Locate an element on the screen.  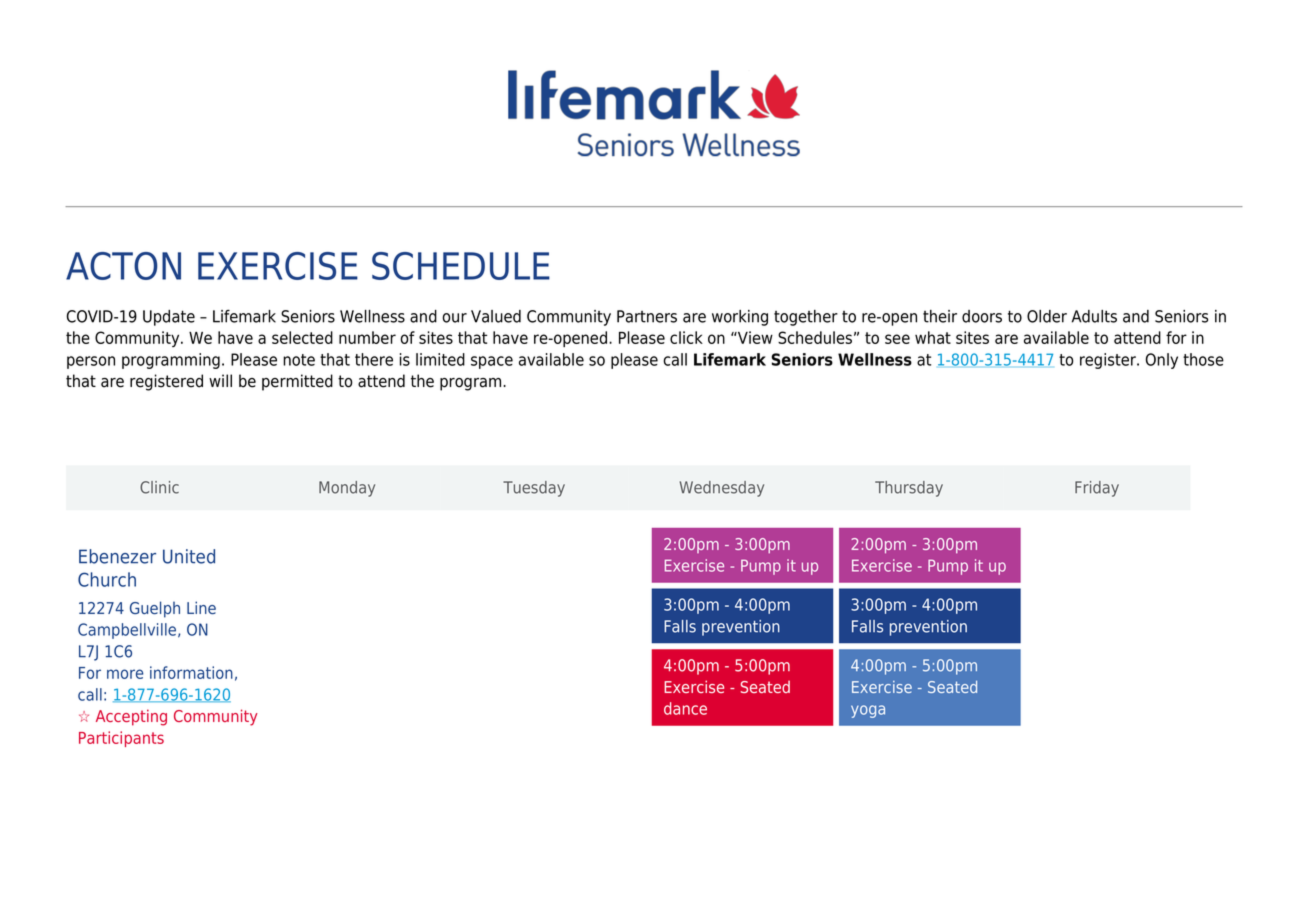
Accepting is located at coordinates (131, 717).
